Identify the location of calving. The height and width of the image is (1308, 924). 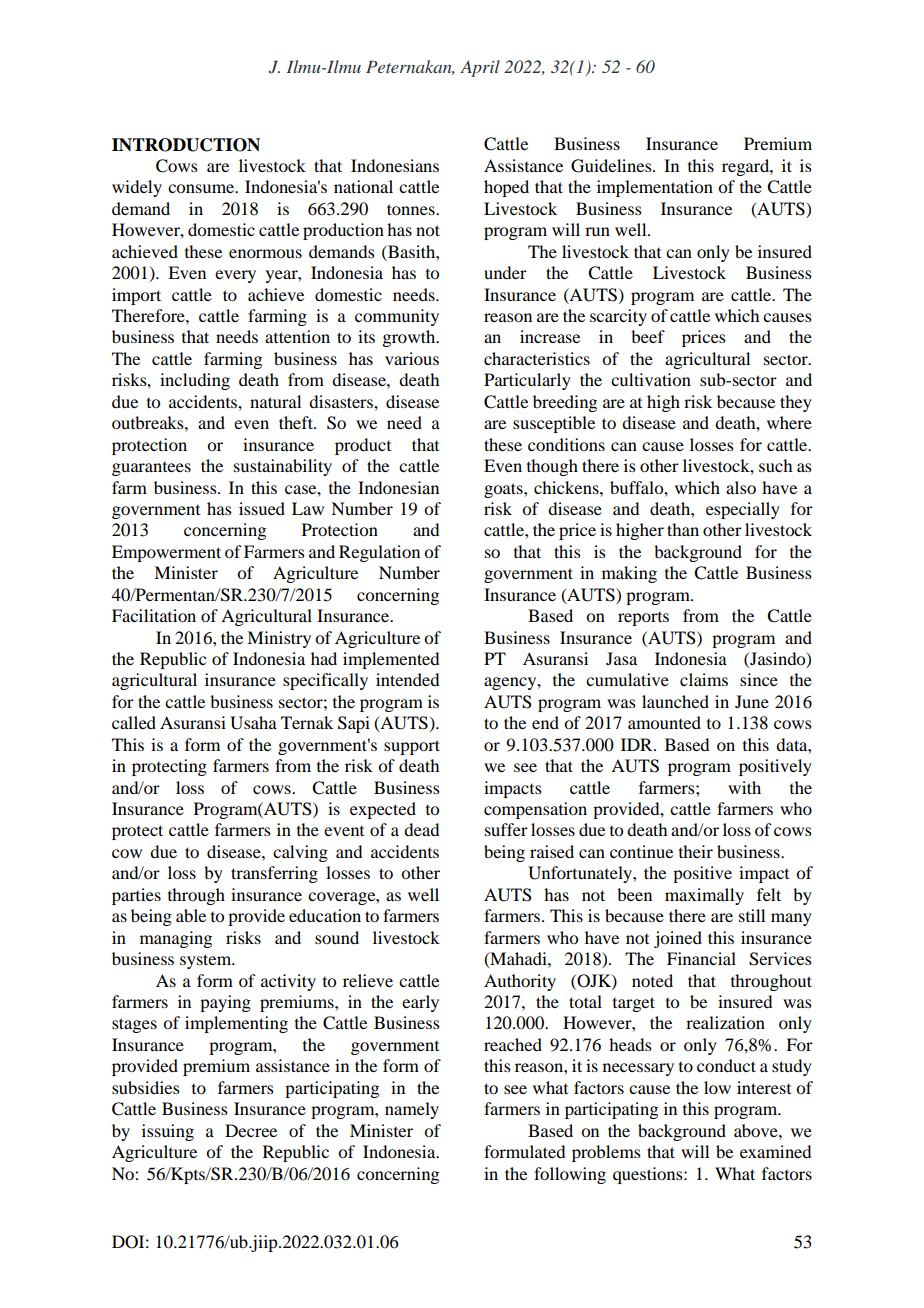
(300, 853).
